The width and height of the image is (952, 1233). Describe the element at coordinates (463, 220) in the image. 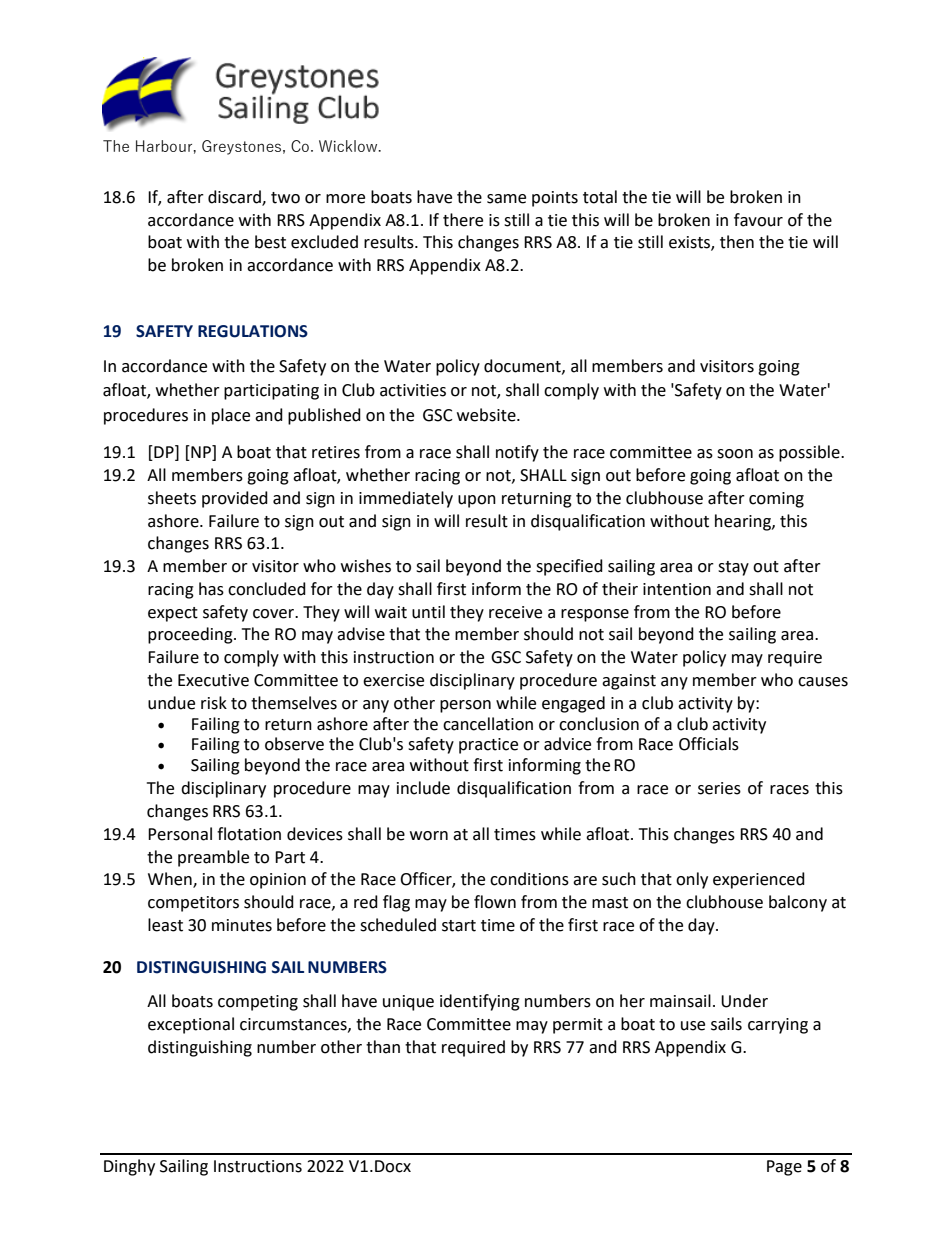

I see `there` at that location.
